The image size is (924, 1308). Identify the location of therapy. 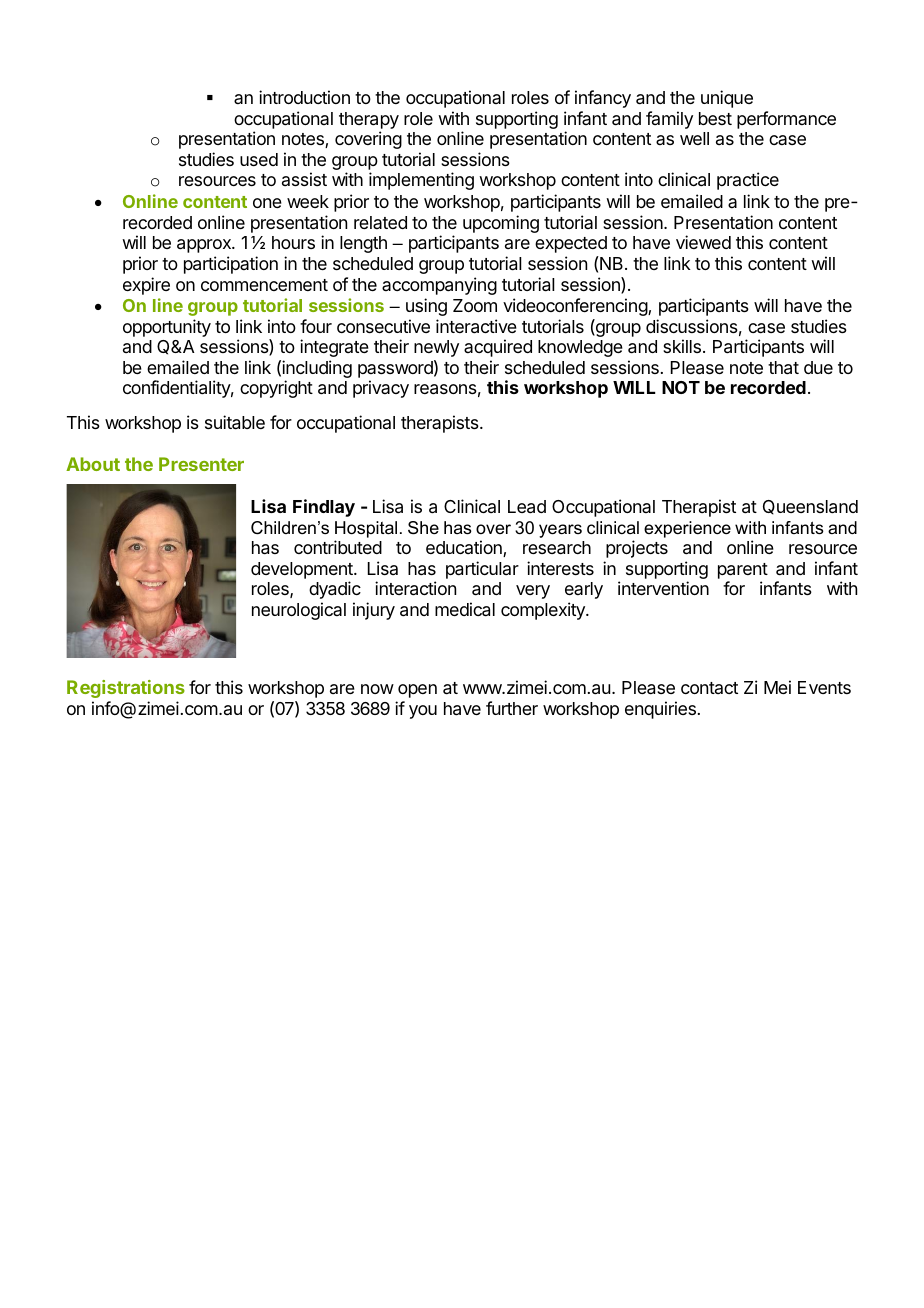
(369, 122).
